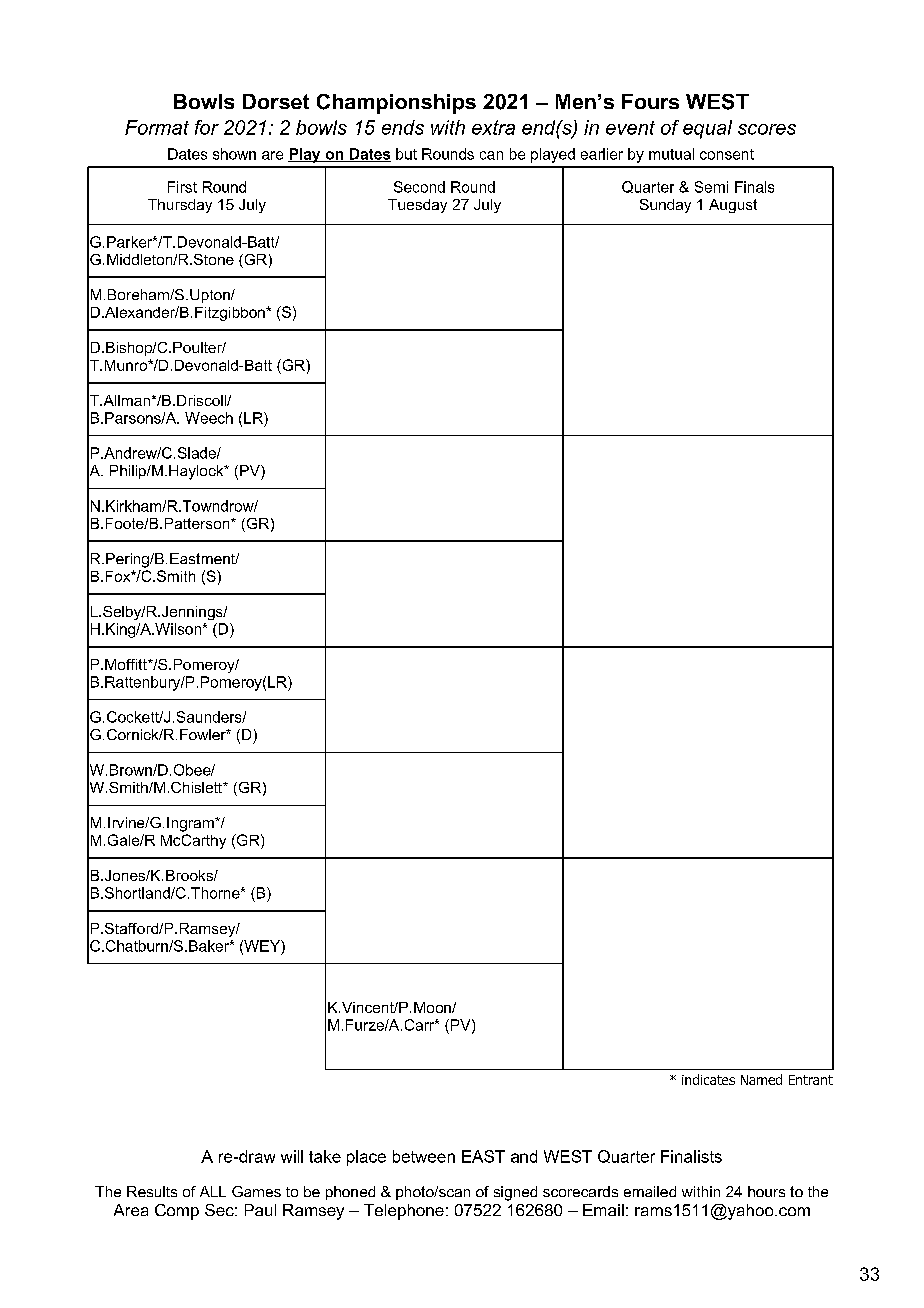 This screenshot has width=924, height=1308. What do you see at coordinates (180, 206) in the screenshot?
I see `Thursday` at bounding box center [180, 206].
